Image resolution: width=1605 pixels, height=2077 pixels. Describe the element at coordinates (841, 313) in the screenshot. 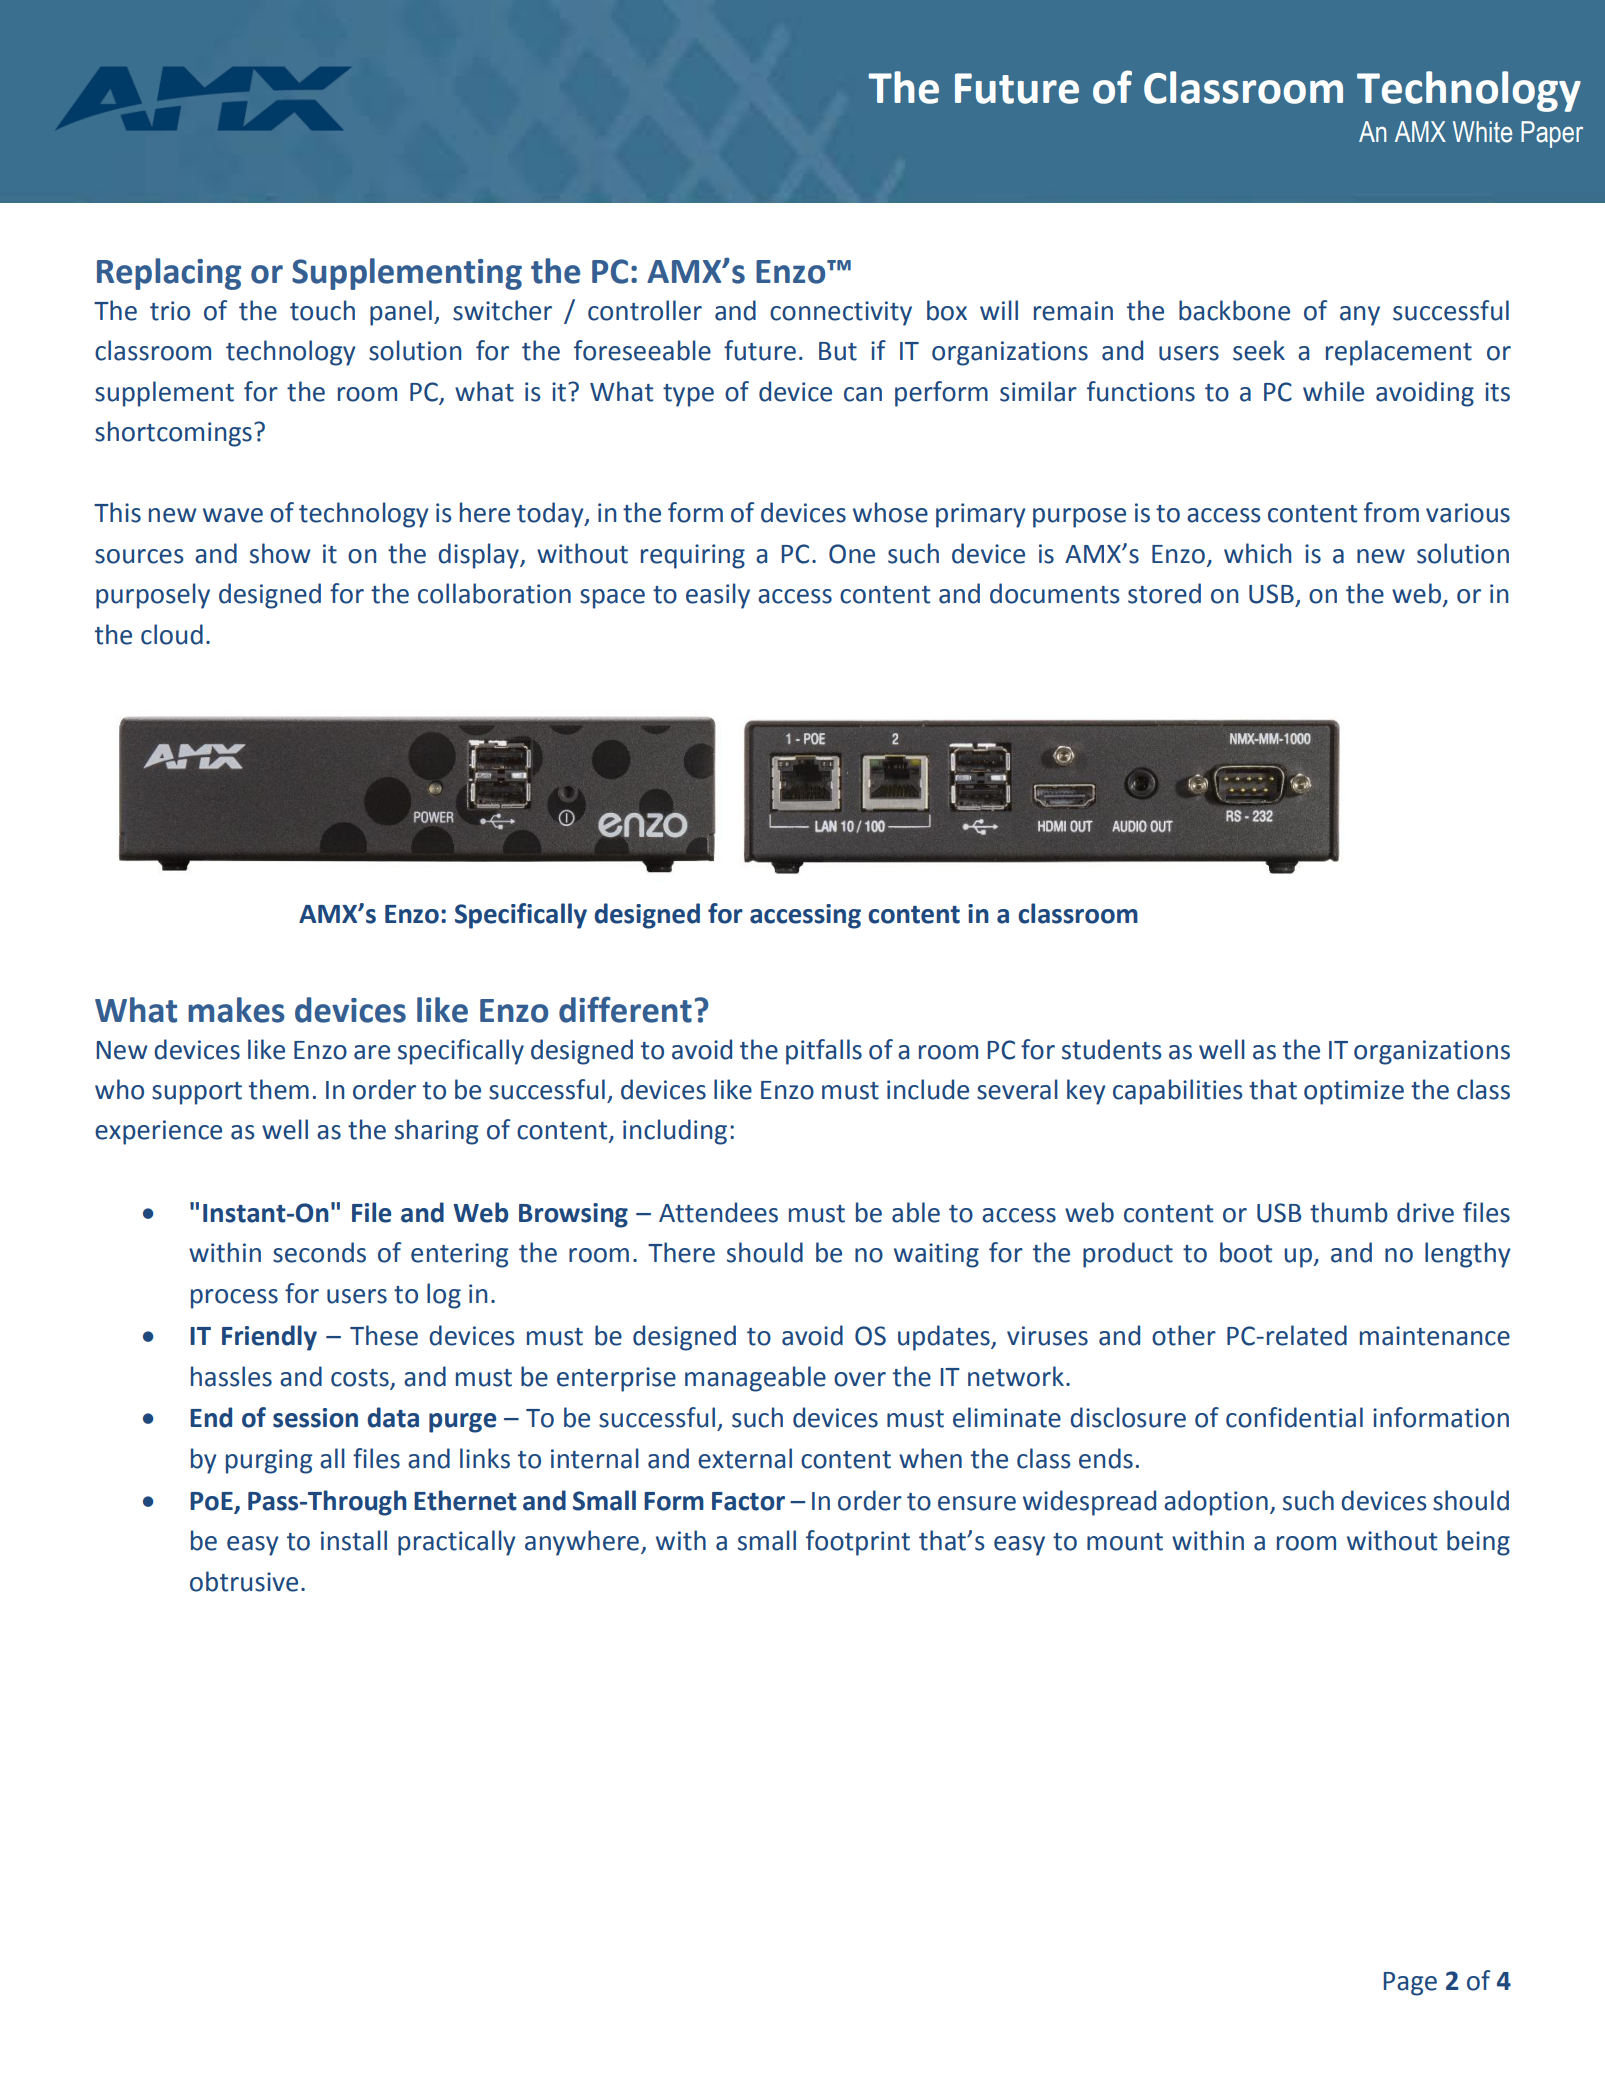

I see `connectivity` at that location.
